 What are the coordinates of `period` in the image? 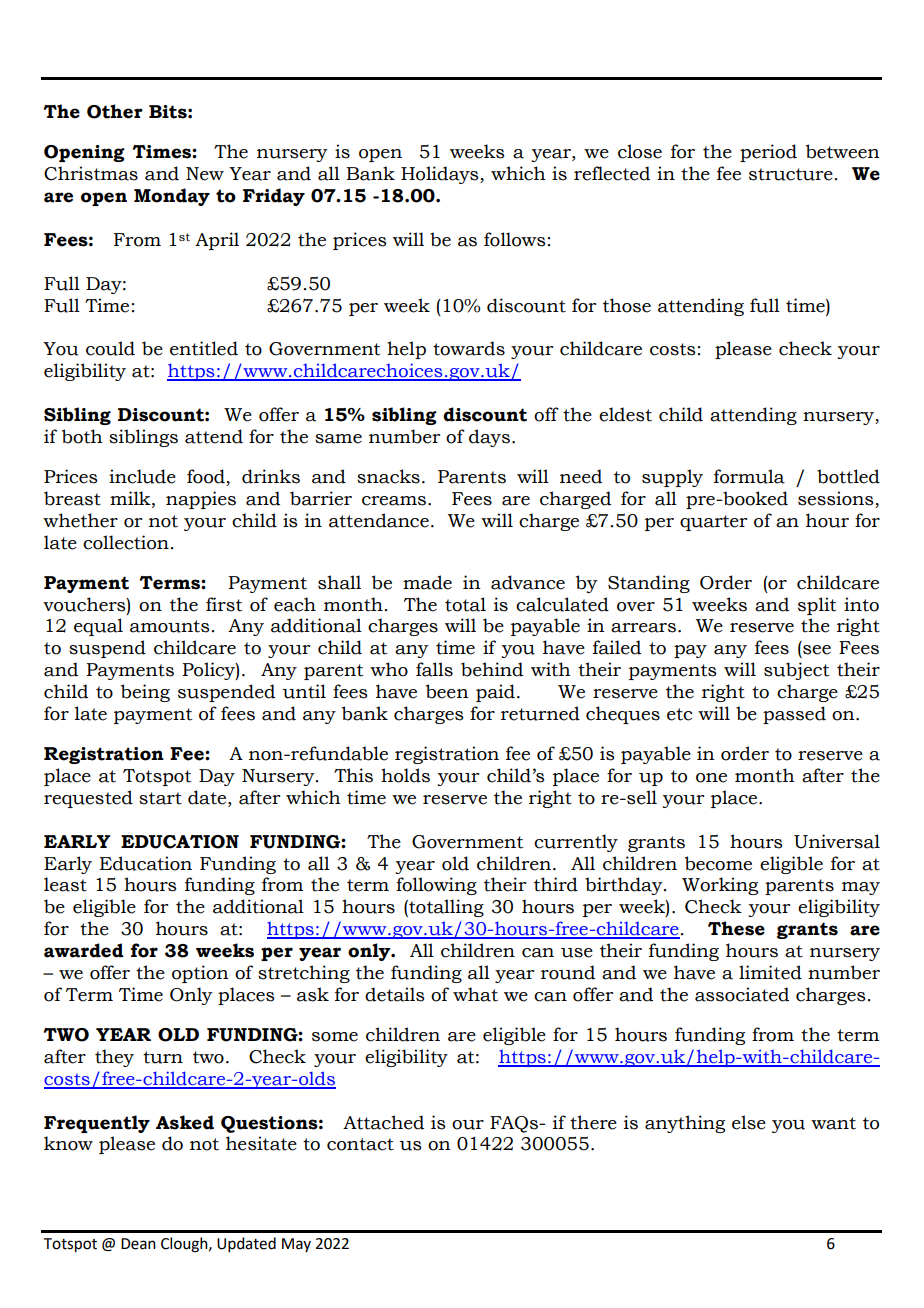 It's located at (768, 153).
